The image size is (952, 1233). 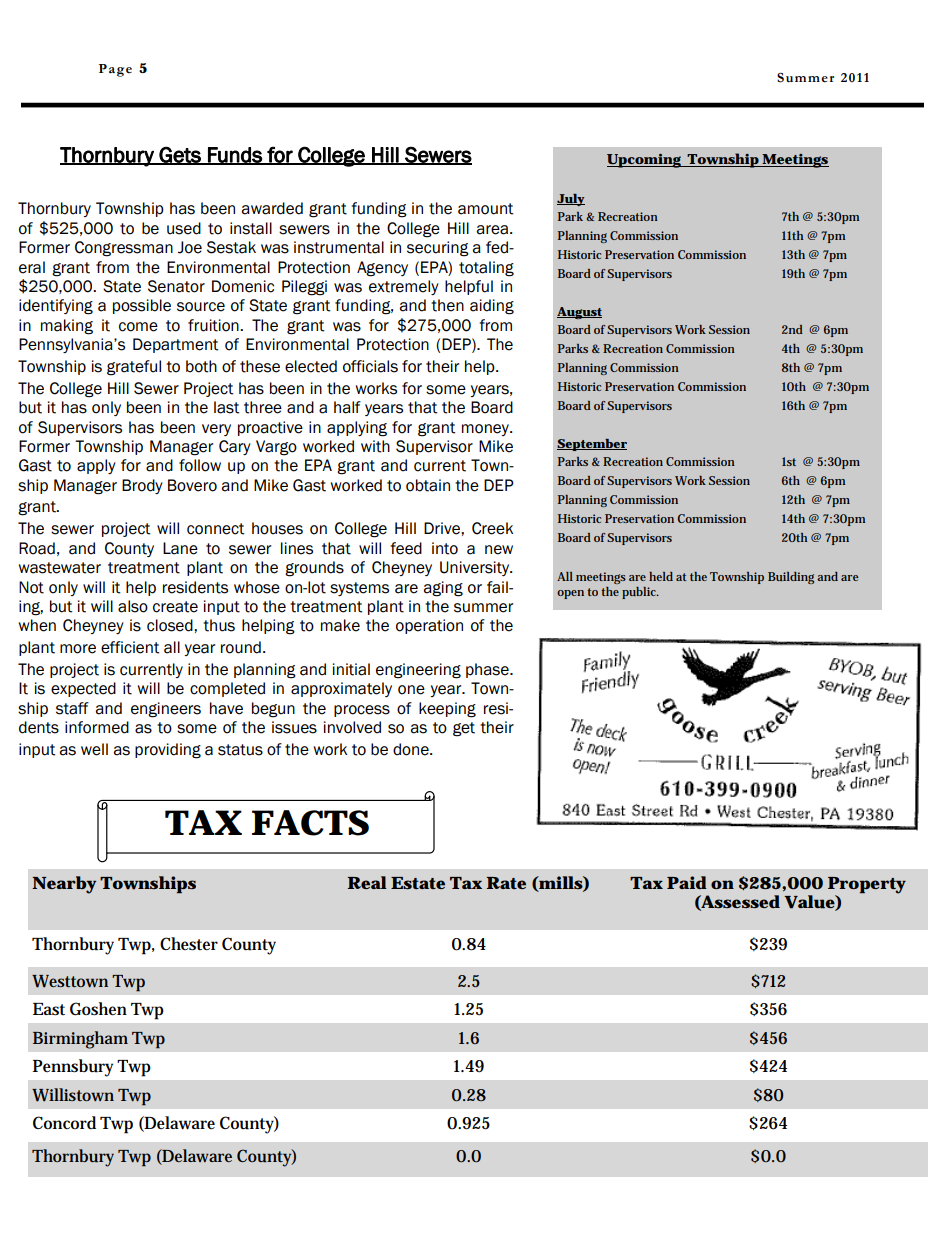 What do you see at coordinates (645, 161) in the image?
I see `Upcoming` at bounding box center [645, 161].
